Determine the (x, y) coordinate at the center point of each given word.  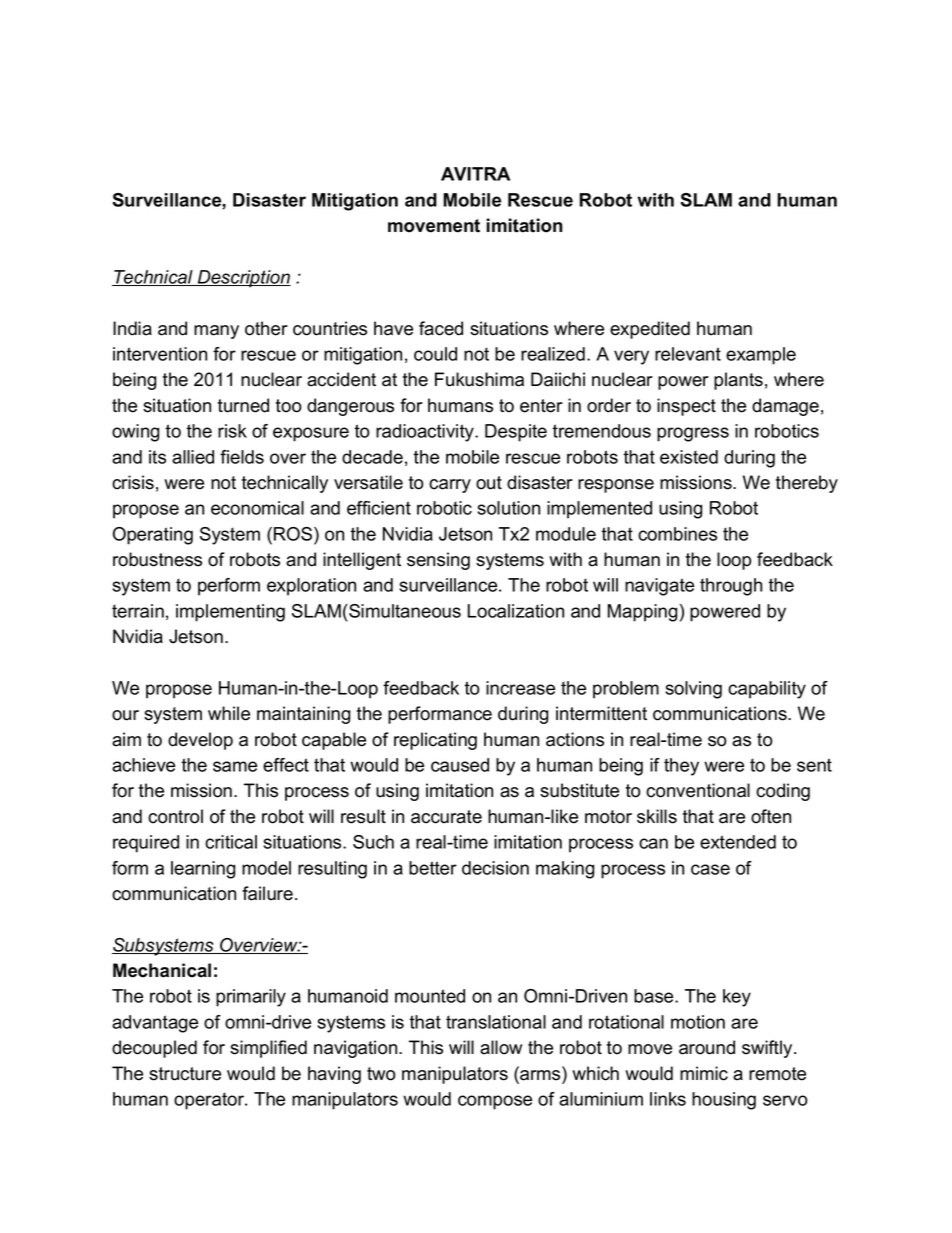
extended (738, 842)
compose (495, 1102)
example (761, 356)
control (175, 816)
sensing (438, 561)
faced (441, 328)
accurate (446, 817)
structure (185, 1074)
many (216, 332)
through (731, 587)
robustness (157, 559)
